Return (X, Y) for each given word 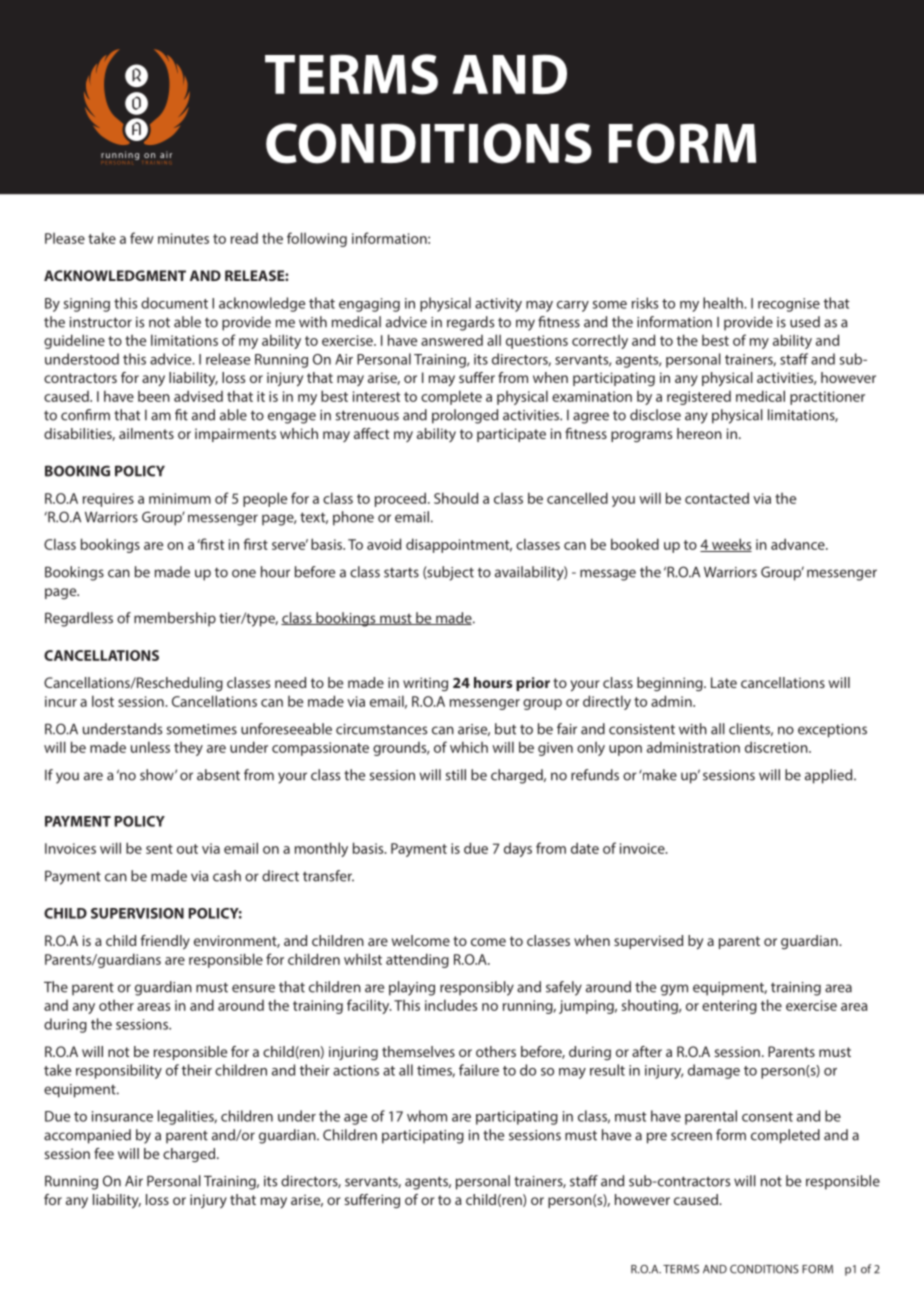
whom (427, 1116)
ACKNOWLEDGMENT (115, 275)
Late (724, 682)
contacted (717, 498)
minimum (180, 498)
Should (456, 498)
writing (425, 684)
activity (498, 305)
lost (103, 701)
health (724, 303)
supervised (648, 942)
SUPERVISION (137, 913)
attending (417, 960)
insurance (122, 1116)
